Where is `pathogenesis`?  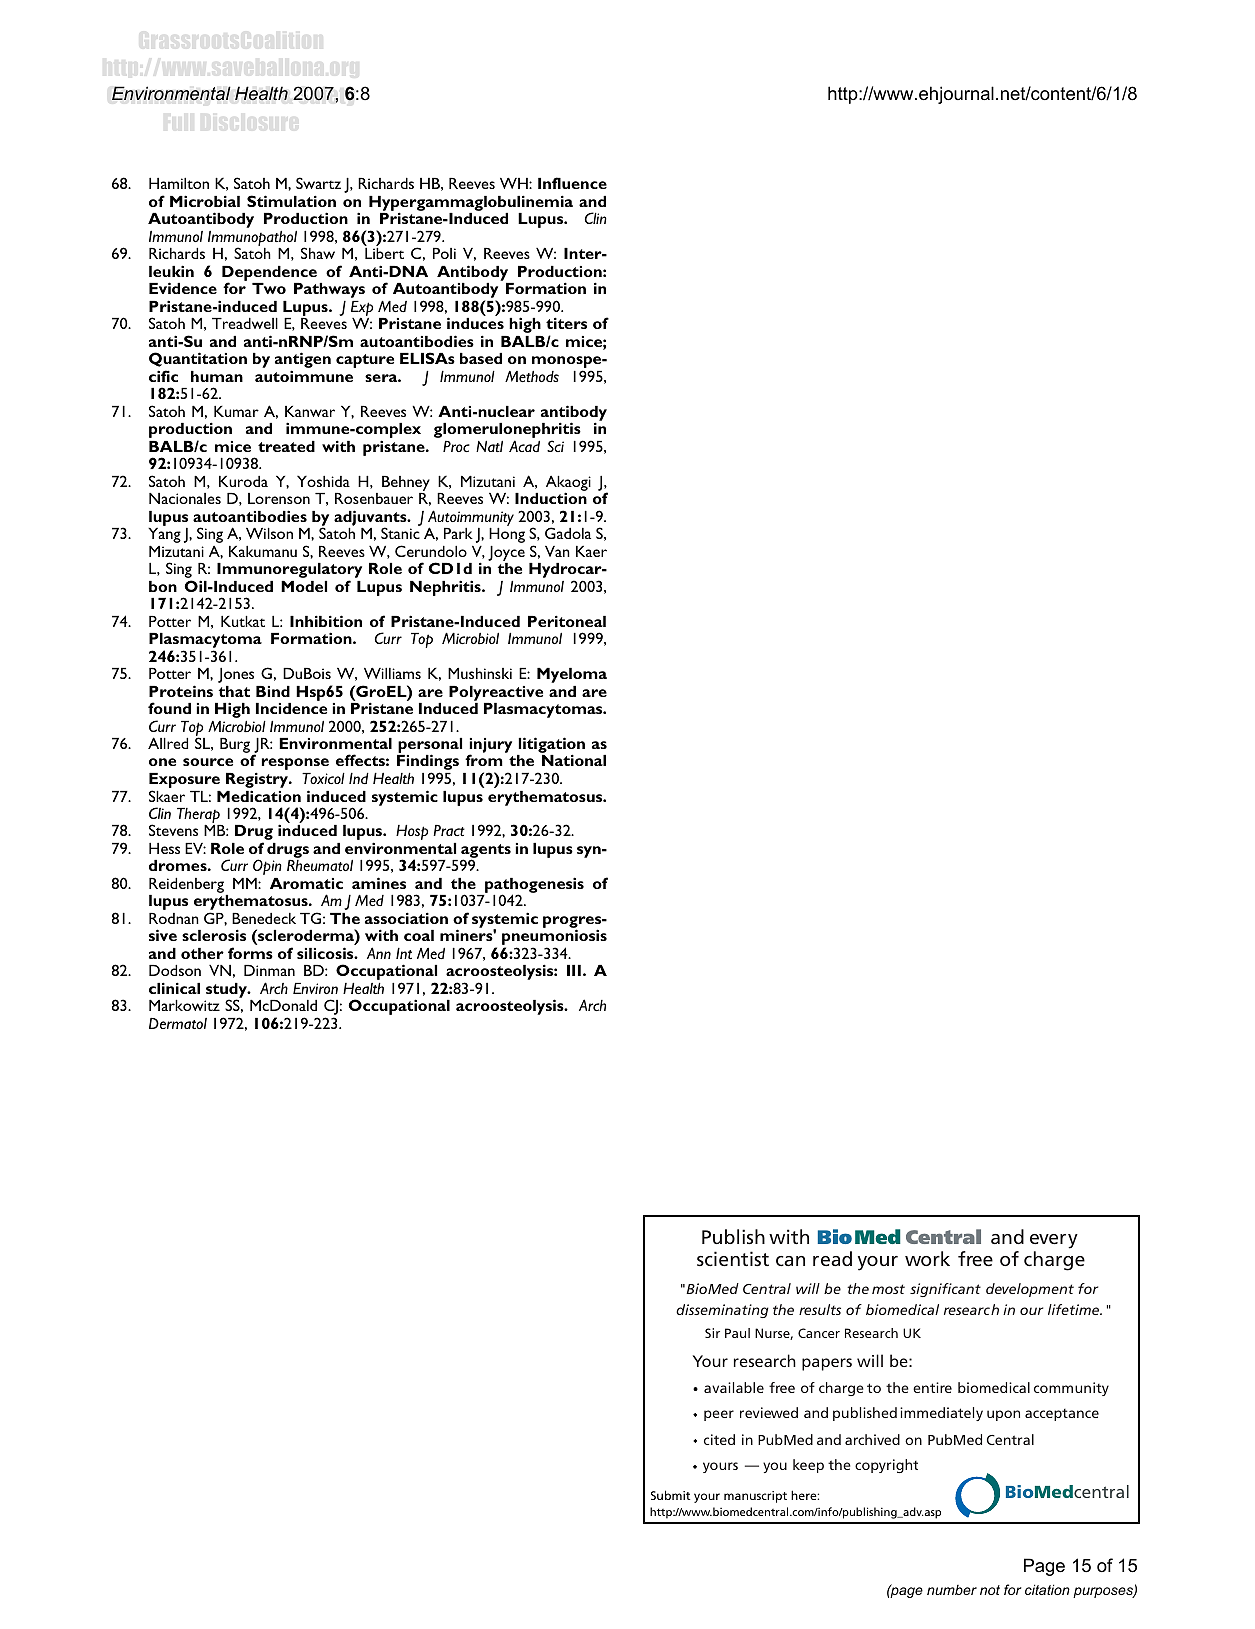 pathogenesis is located at coordinates (533, 886).
